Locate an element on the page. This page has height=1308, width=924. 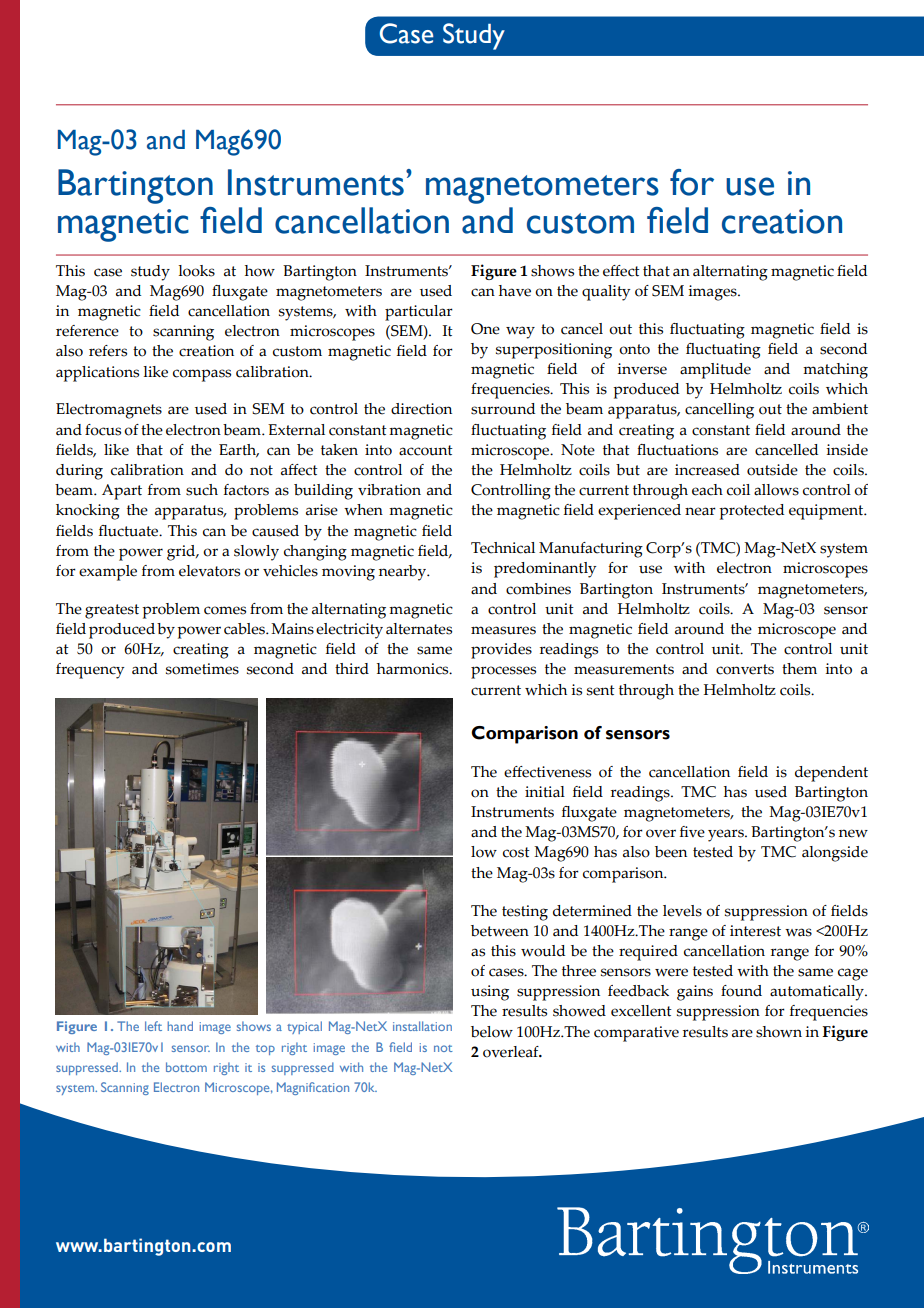
looks is located at coordinates (196, 271).
